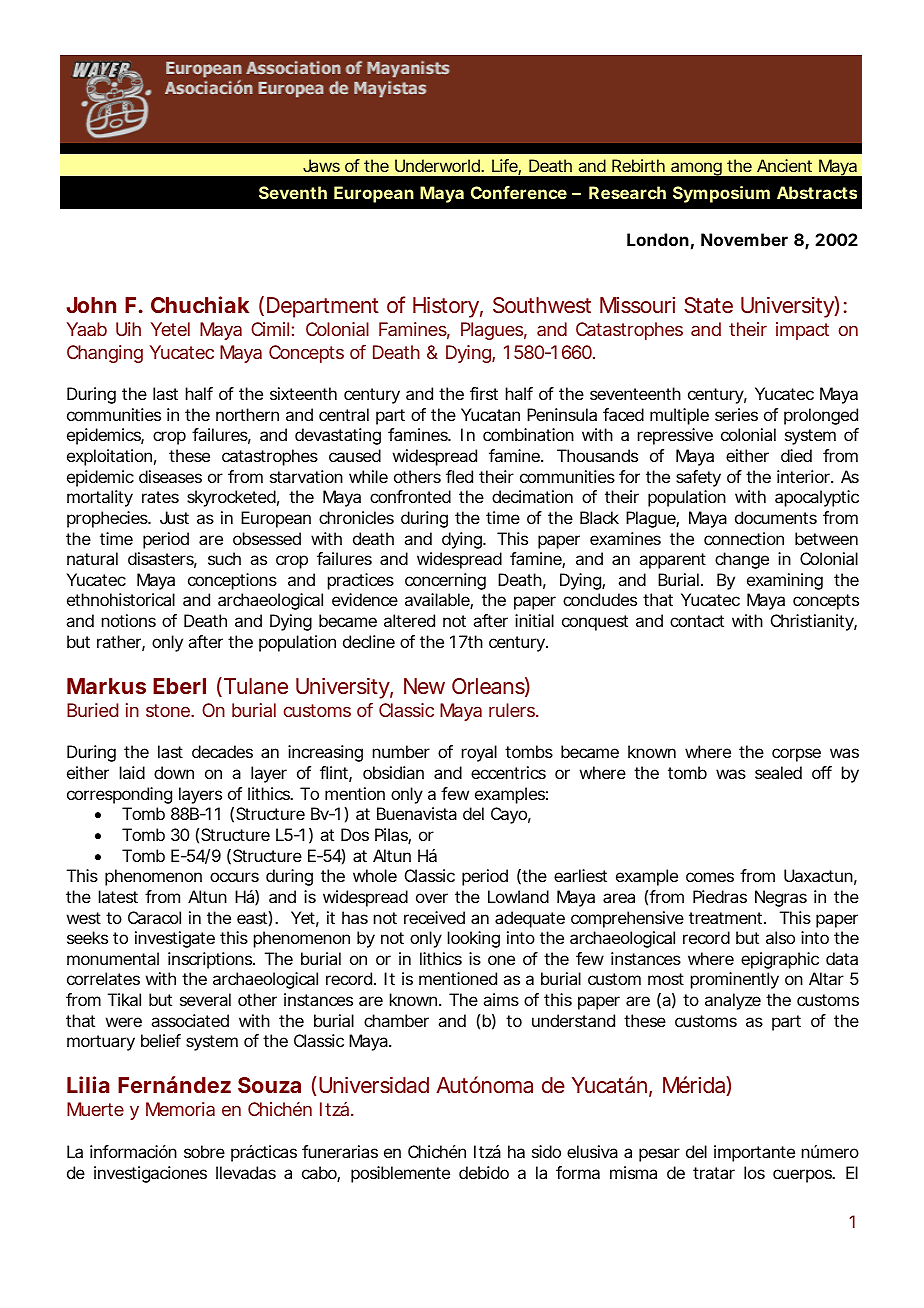 This image has width=924, height=1308. Describe the element at coordinates (459, 476) in the image. I see `fled` at that location.
